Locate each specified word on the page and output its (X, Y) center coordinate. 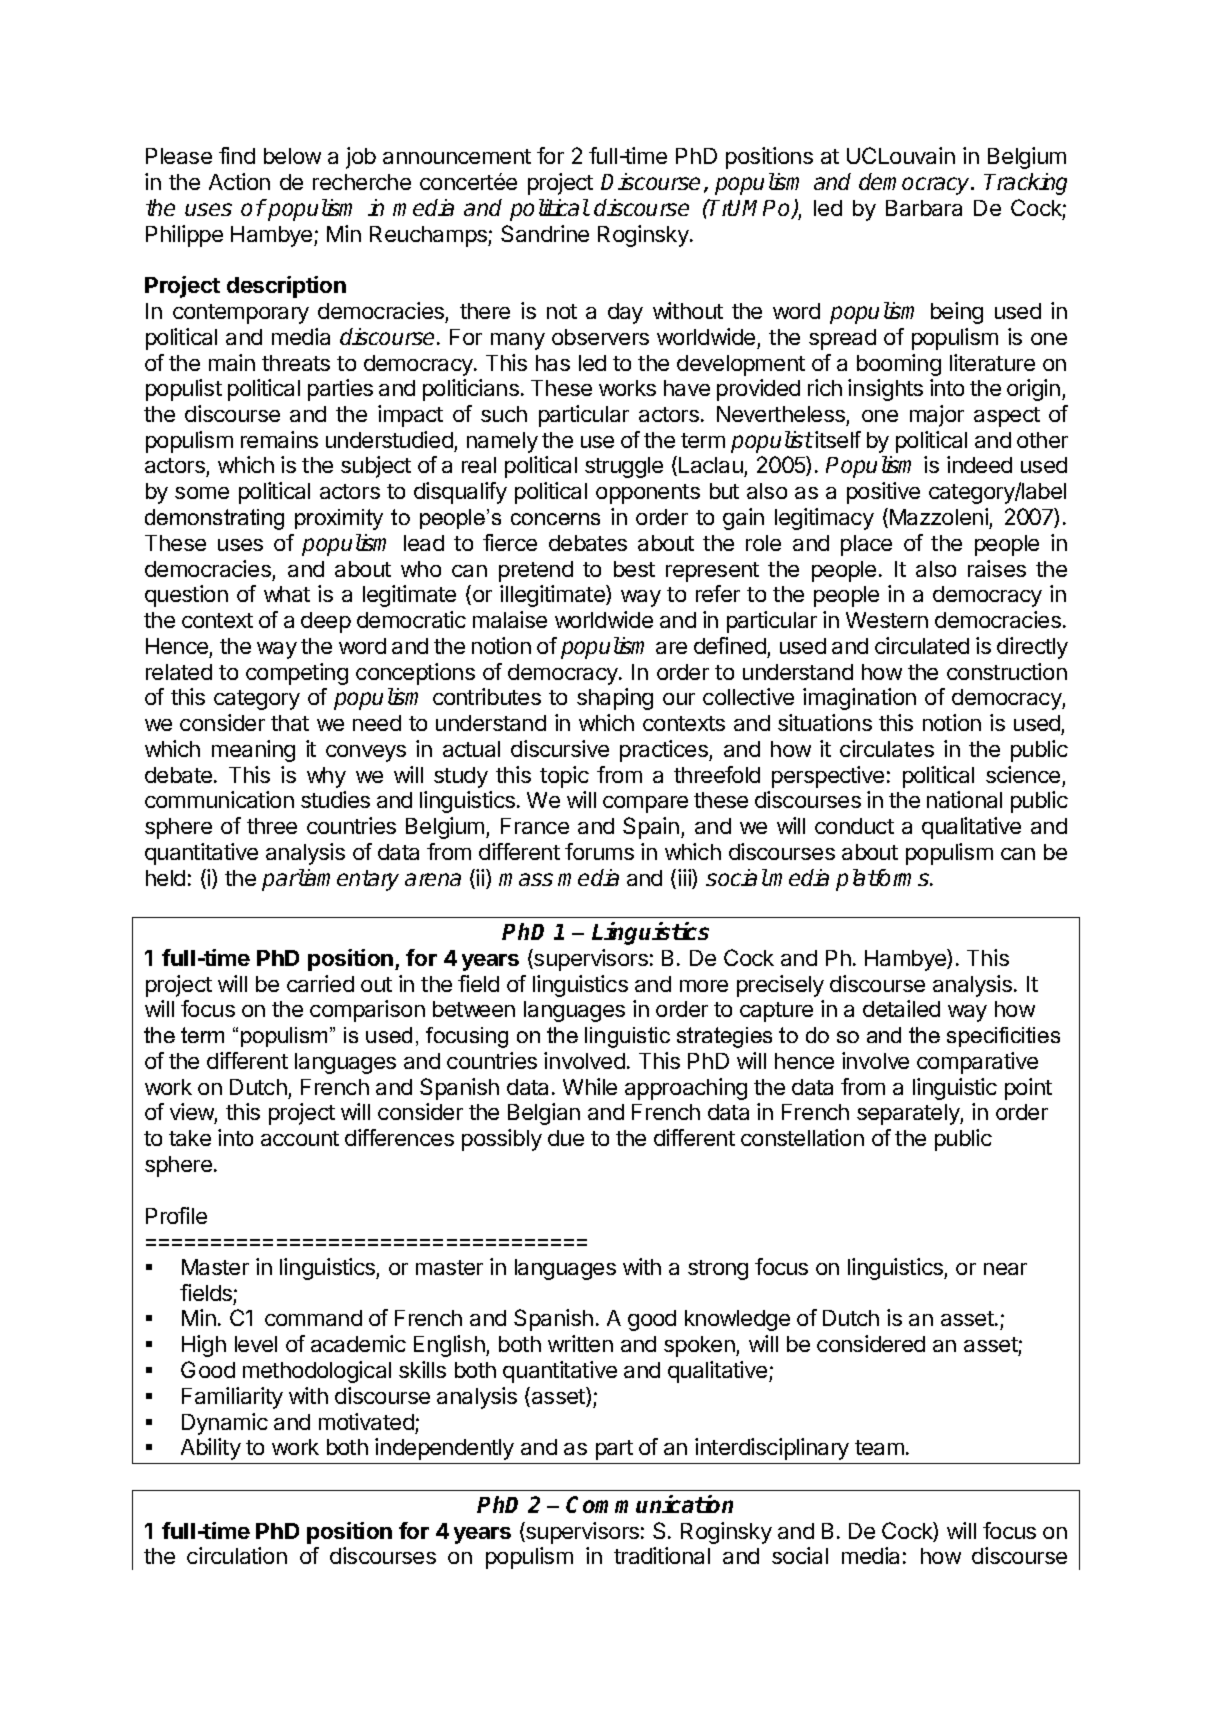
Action (239, 181)
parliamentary (330, 880)
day (625, 313)
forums (599, 851)
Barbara (924, 208)
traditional (662, 1555)
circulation (237, 1555)
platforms (884, 880)
